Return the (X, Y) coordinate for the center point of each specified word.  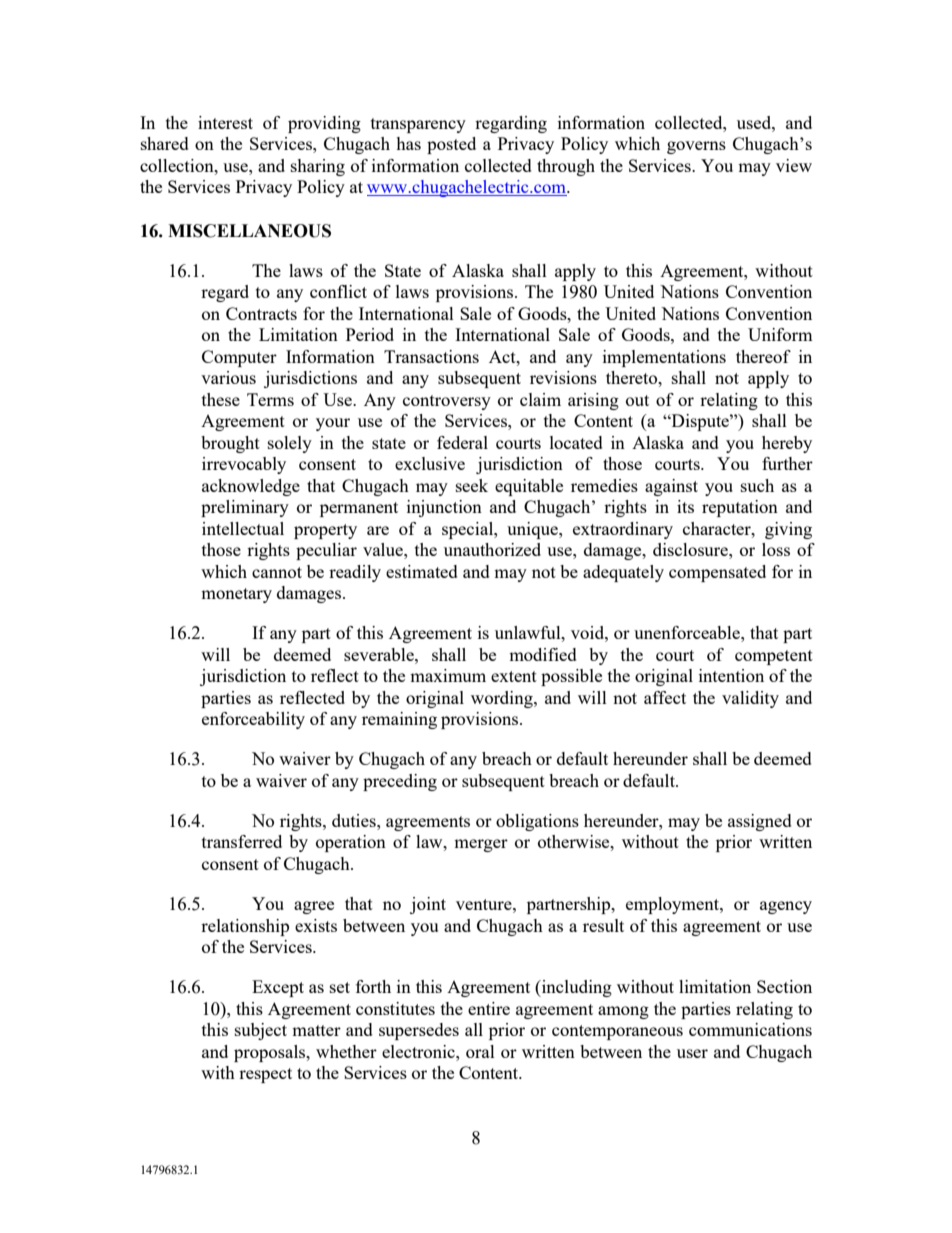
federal (462, 442)
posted (451, 145)
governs (696, 147)
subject (261, 1031)
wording (503, 699)
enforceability (253, 720)
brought (230, 444)
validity (750, 699)
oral (480, 1051)
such (757, 485)
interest (225, 122)
